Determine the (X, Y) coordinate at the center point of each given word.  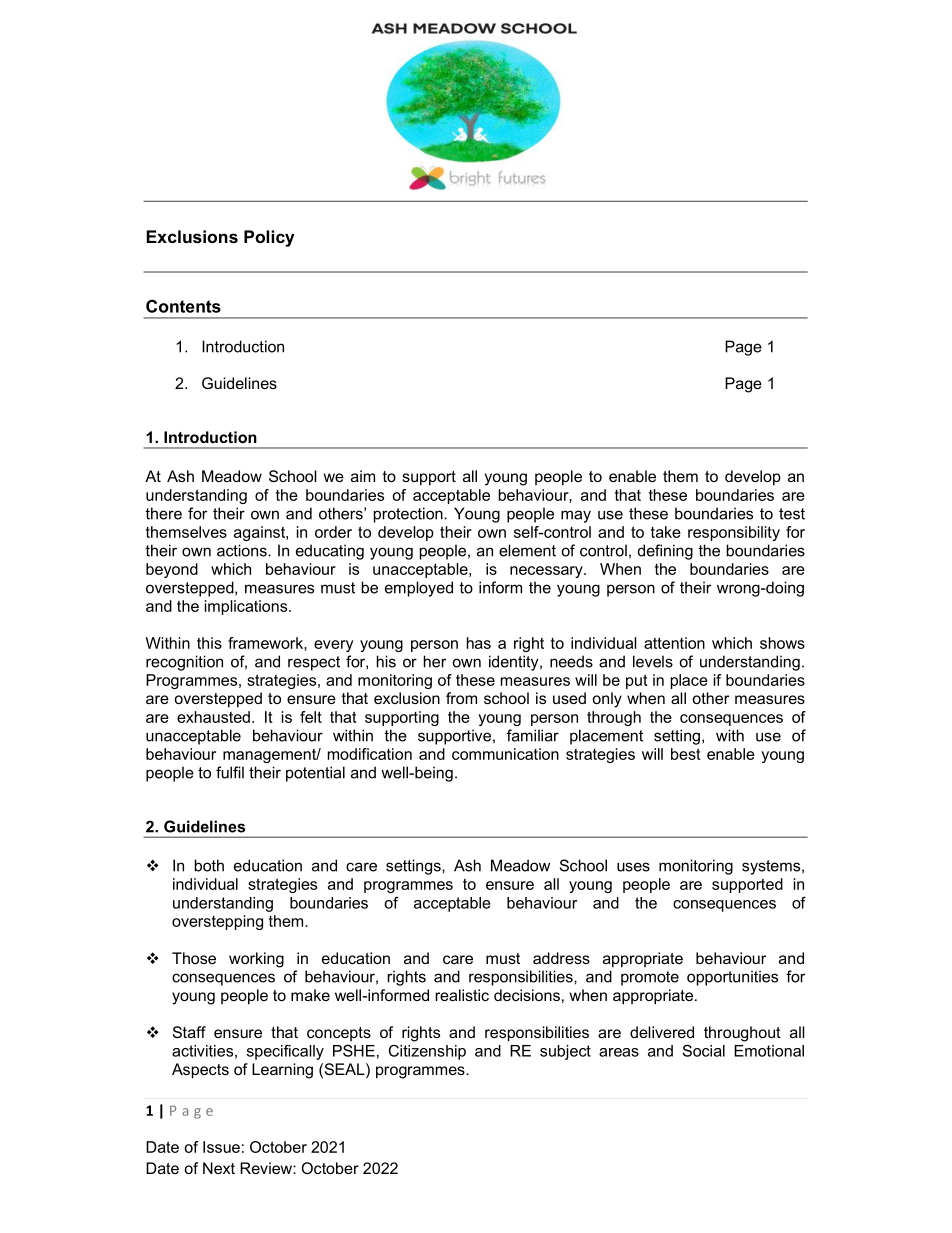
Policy (269, 238)
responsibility (734, 533)
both (209, 865)
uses (633, 867)
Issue (221, 1147)
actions (243, 550)
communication (505, 754)
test (792, 514)
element (527, 550)
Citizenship (427, 1052)
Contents (183, 306)
